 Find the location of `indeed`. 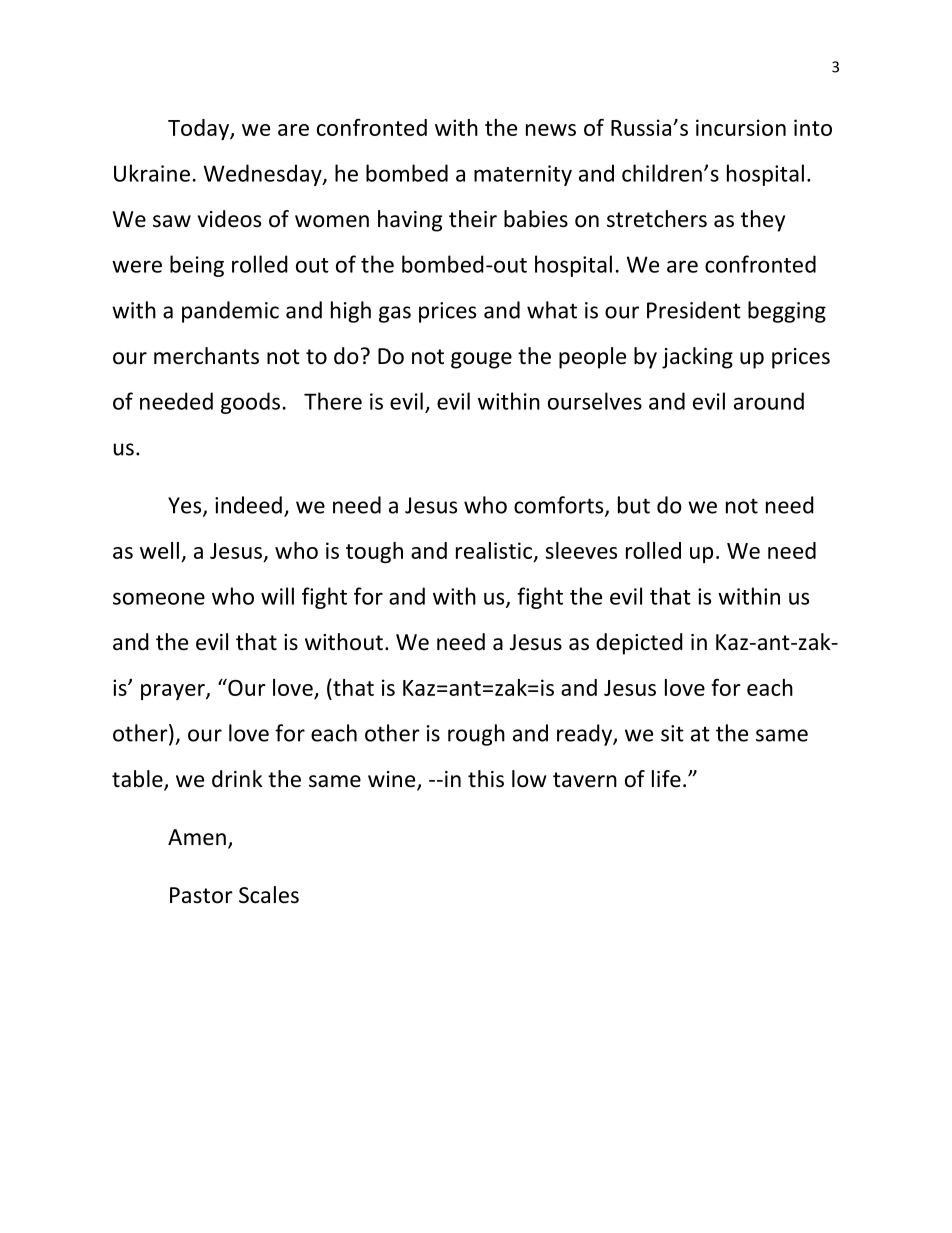

indeed is located at coordinates (248, 505).
